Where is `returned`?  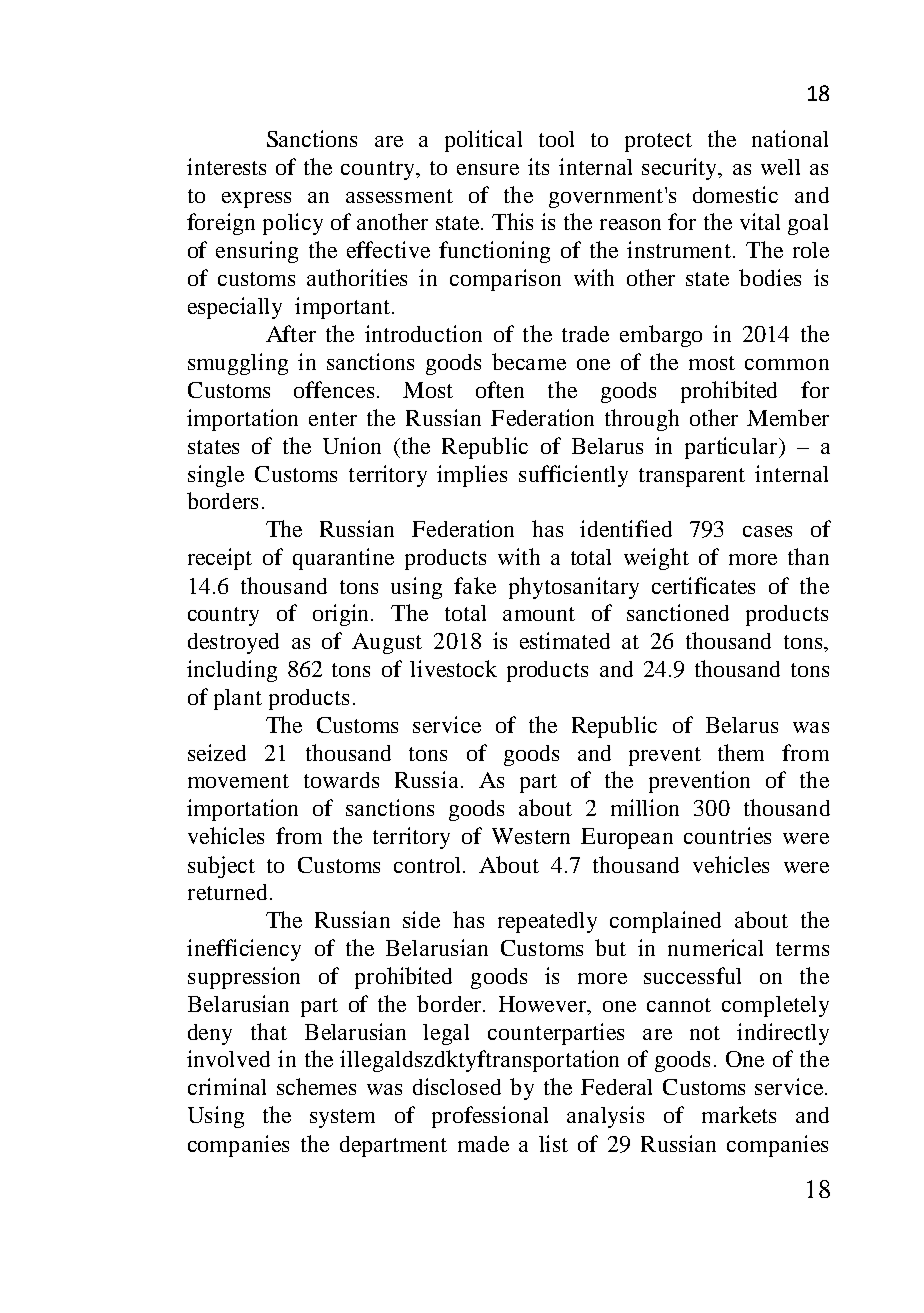 returned is located at coordinates (227, 892).
